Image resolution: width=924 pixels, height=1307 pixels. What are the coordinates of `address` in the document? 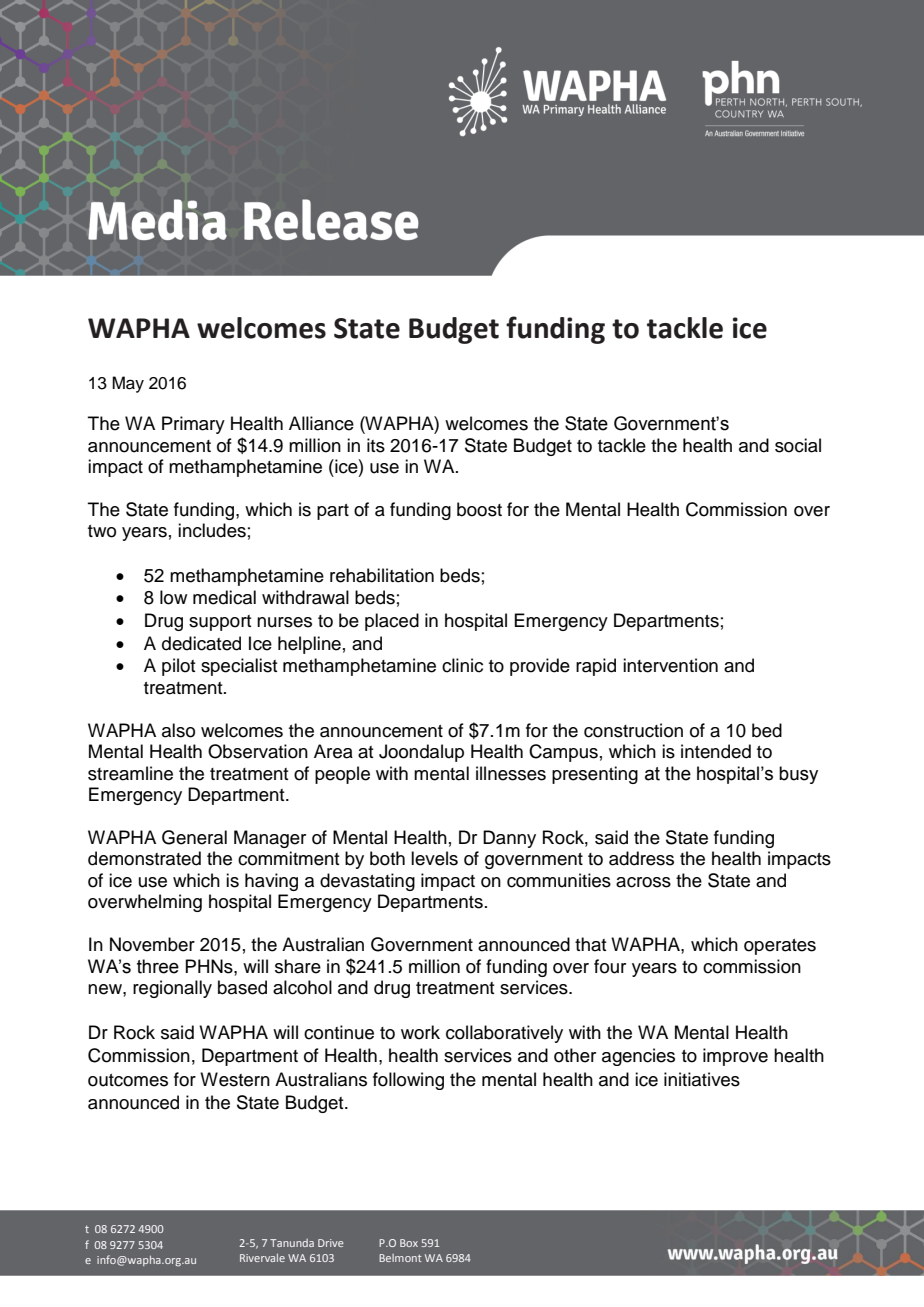 It's located at (641, 858).
